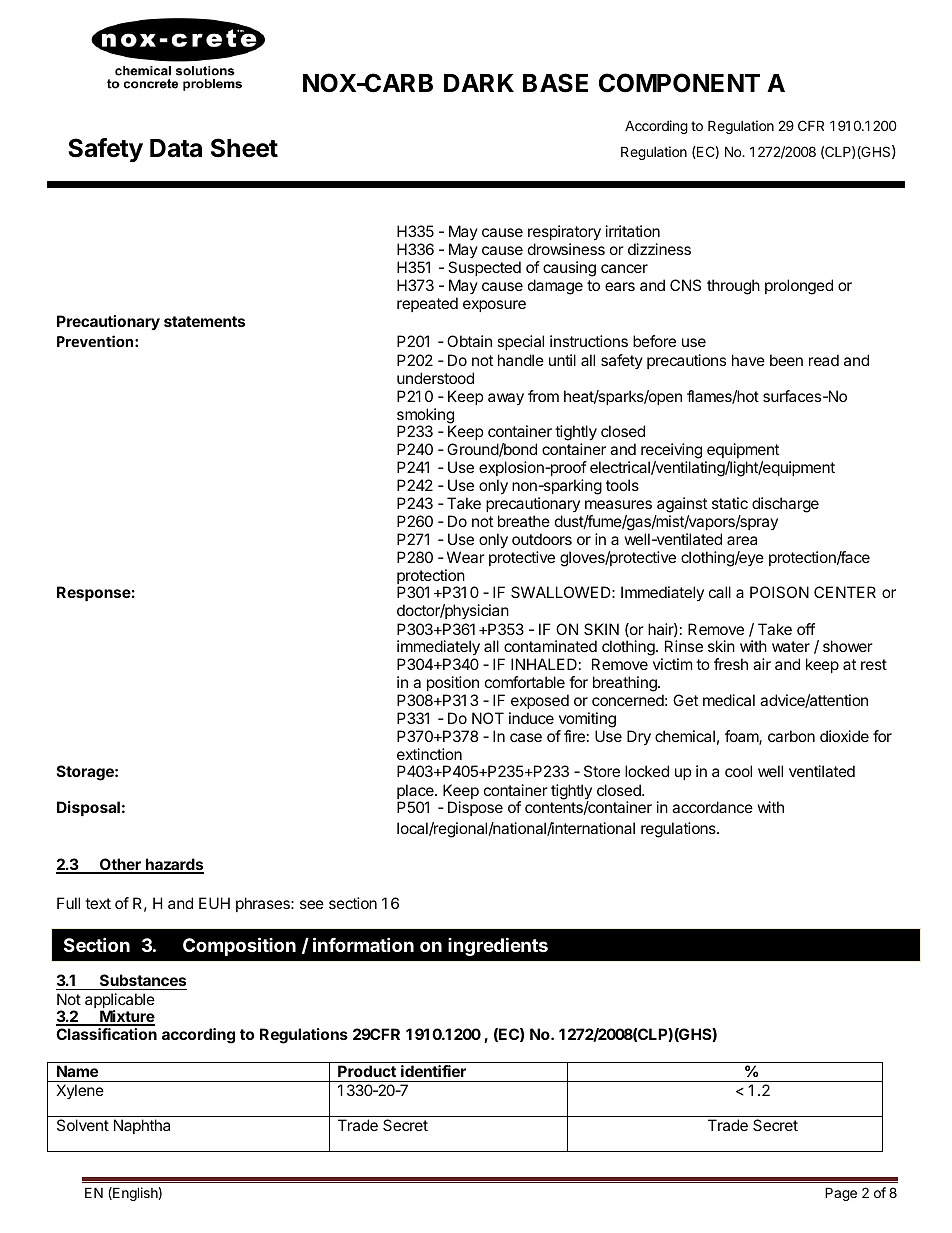 The height and width of the screenshot is (1233, 952). What do you see at coordinates (176, 148) in the screenshot?
I see `Data` at bounding box center [176, 148].
